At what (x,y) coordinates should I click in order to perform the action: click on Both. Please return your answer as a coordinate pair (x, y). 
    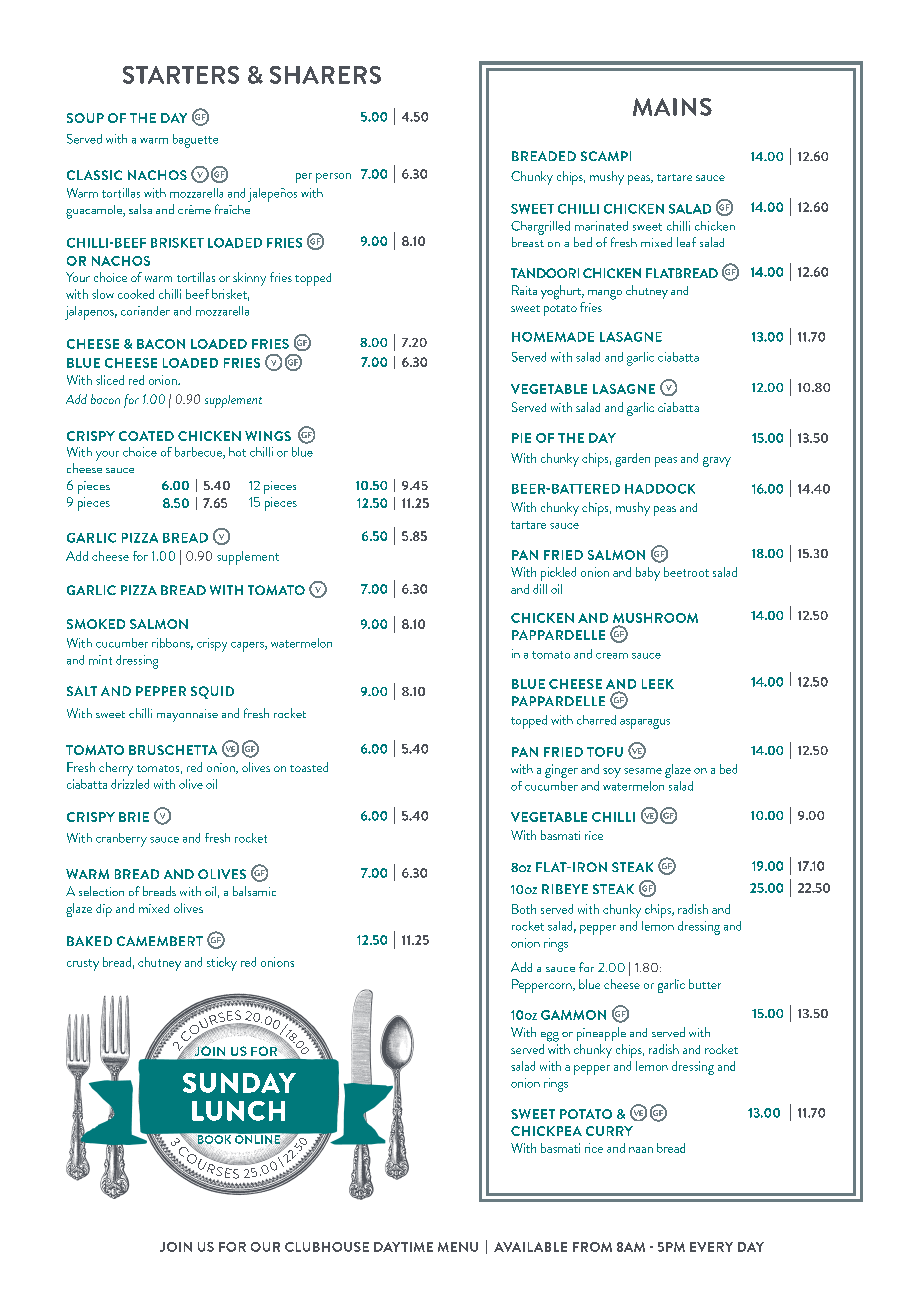
    Looking at the image, I should click on (524, 909).
